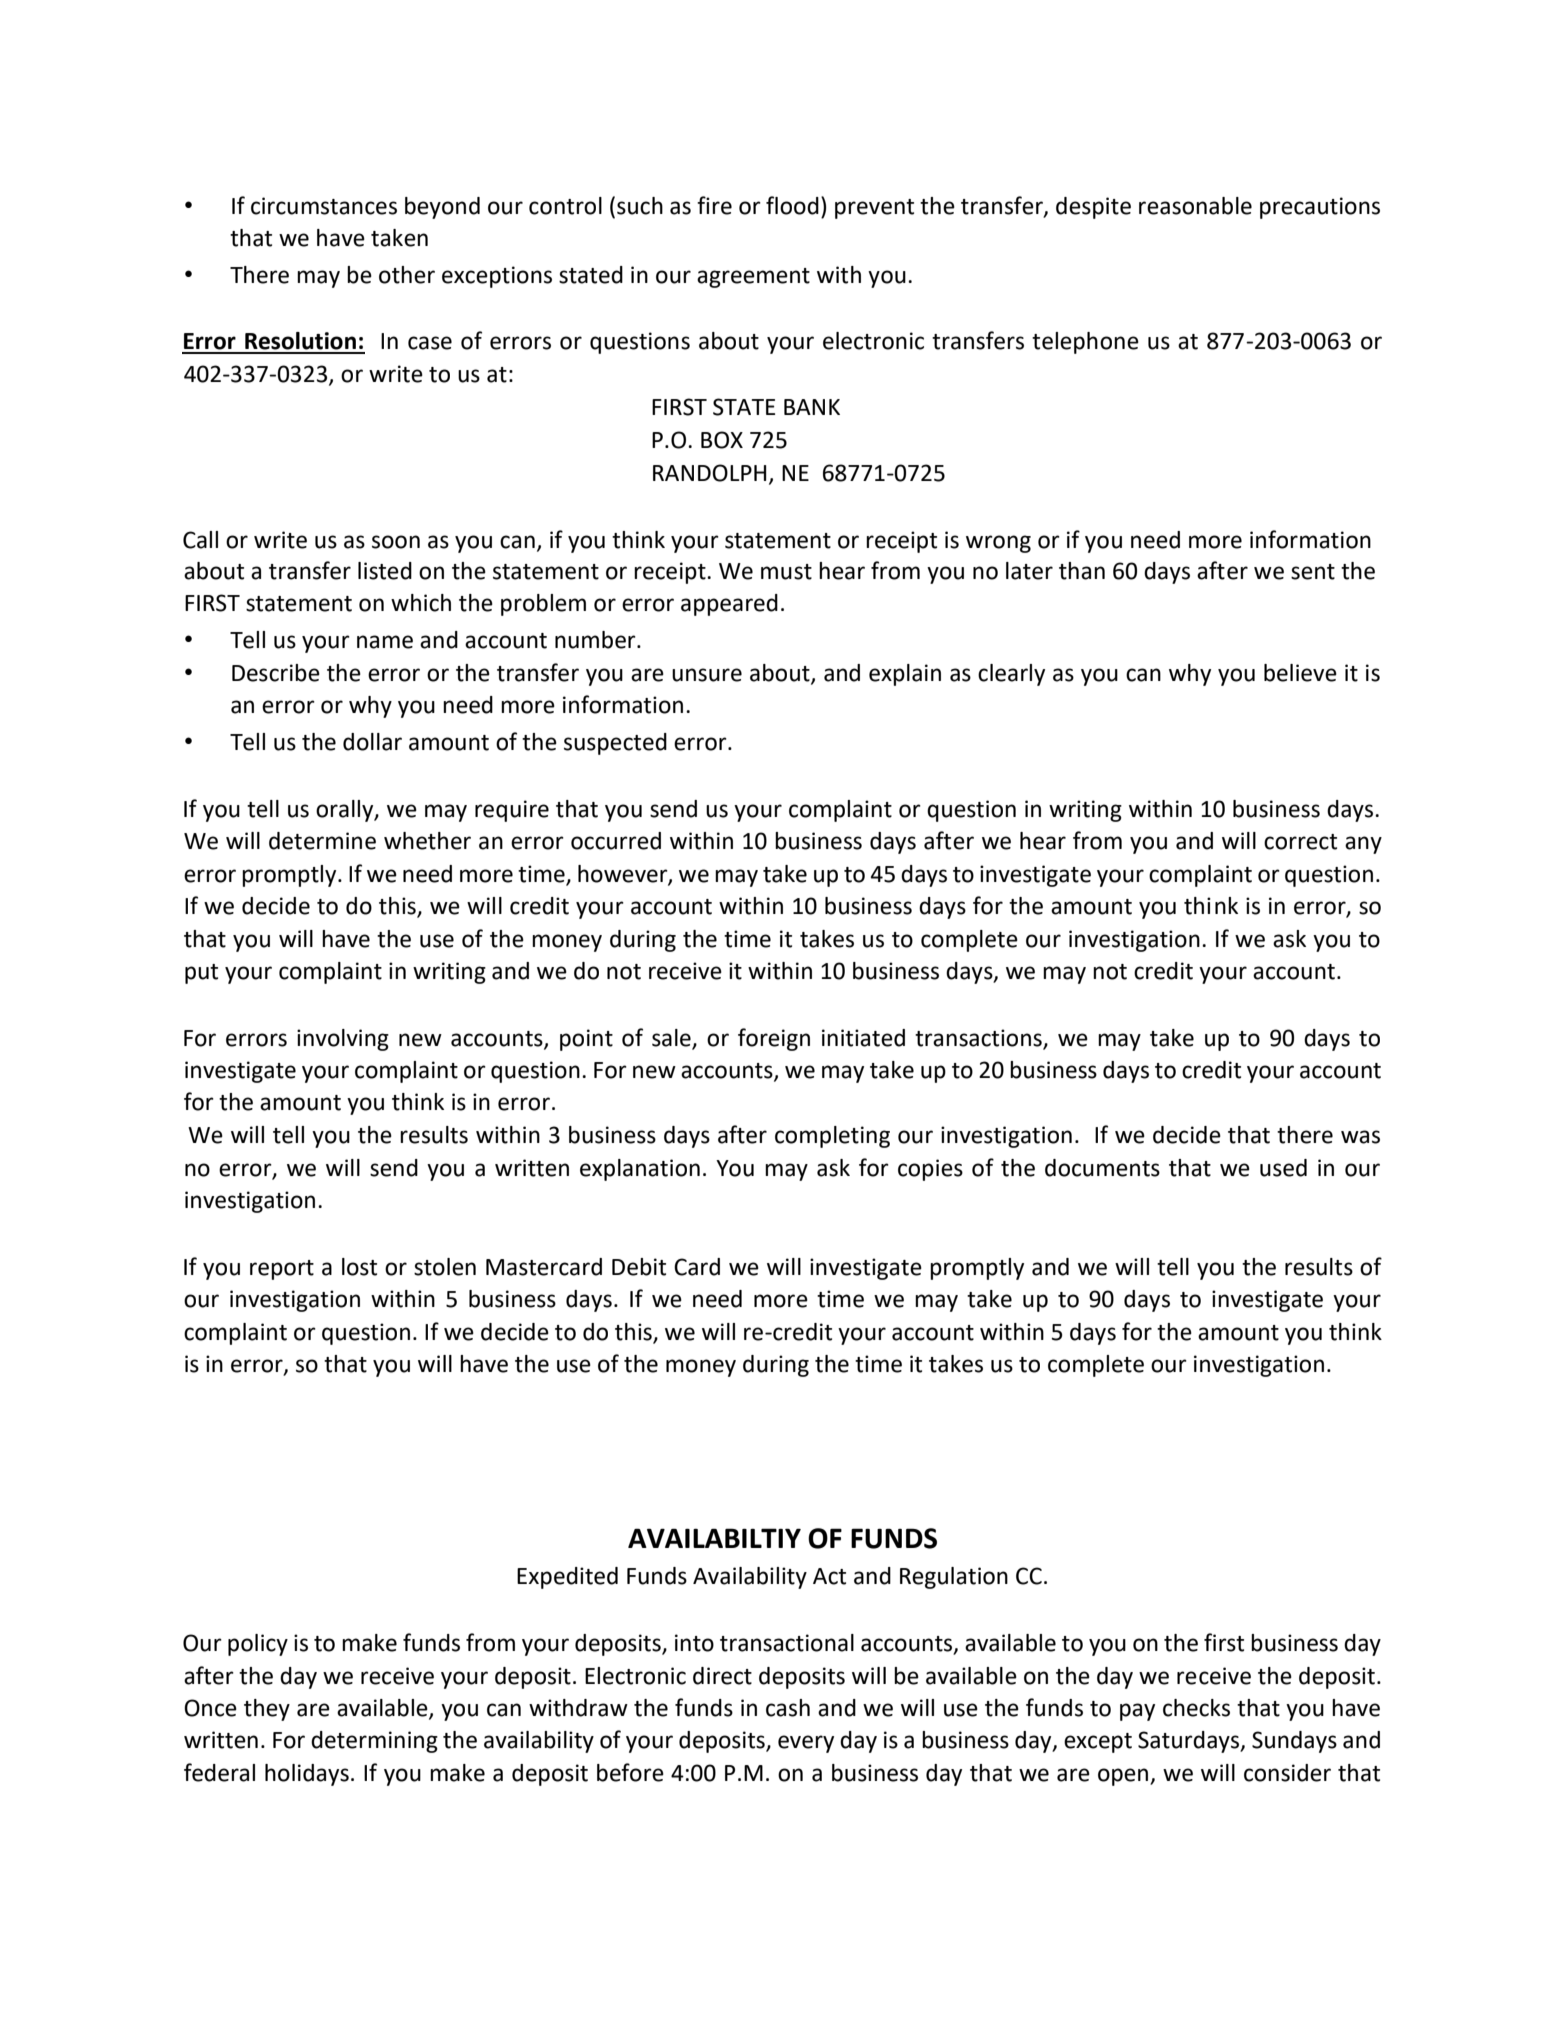  What do you see at coordinates (374, 1742) in the screenshot?
I see `determining` at bounding box center [374, 1742].
